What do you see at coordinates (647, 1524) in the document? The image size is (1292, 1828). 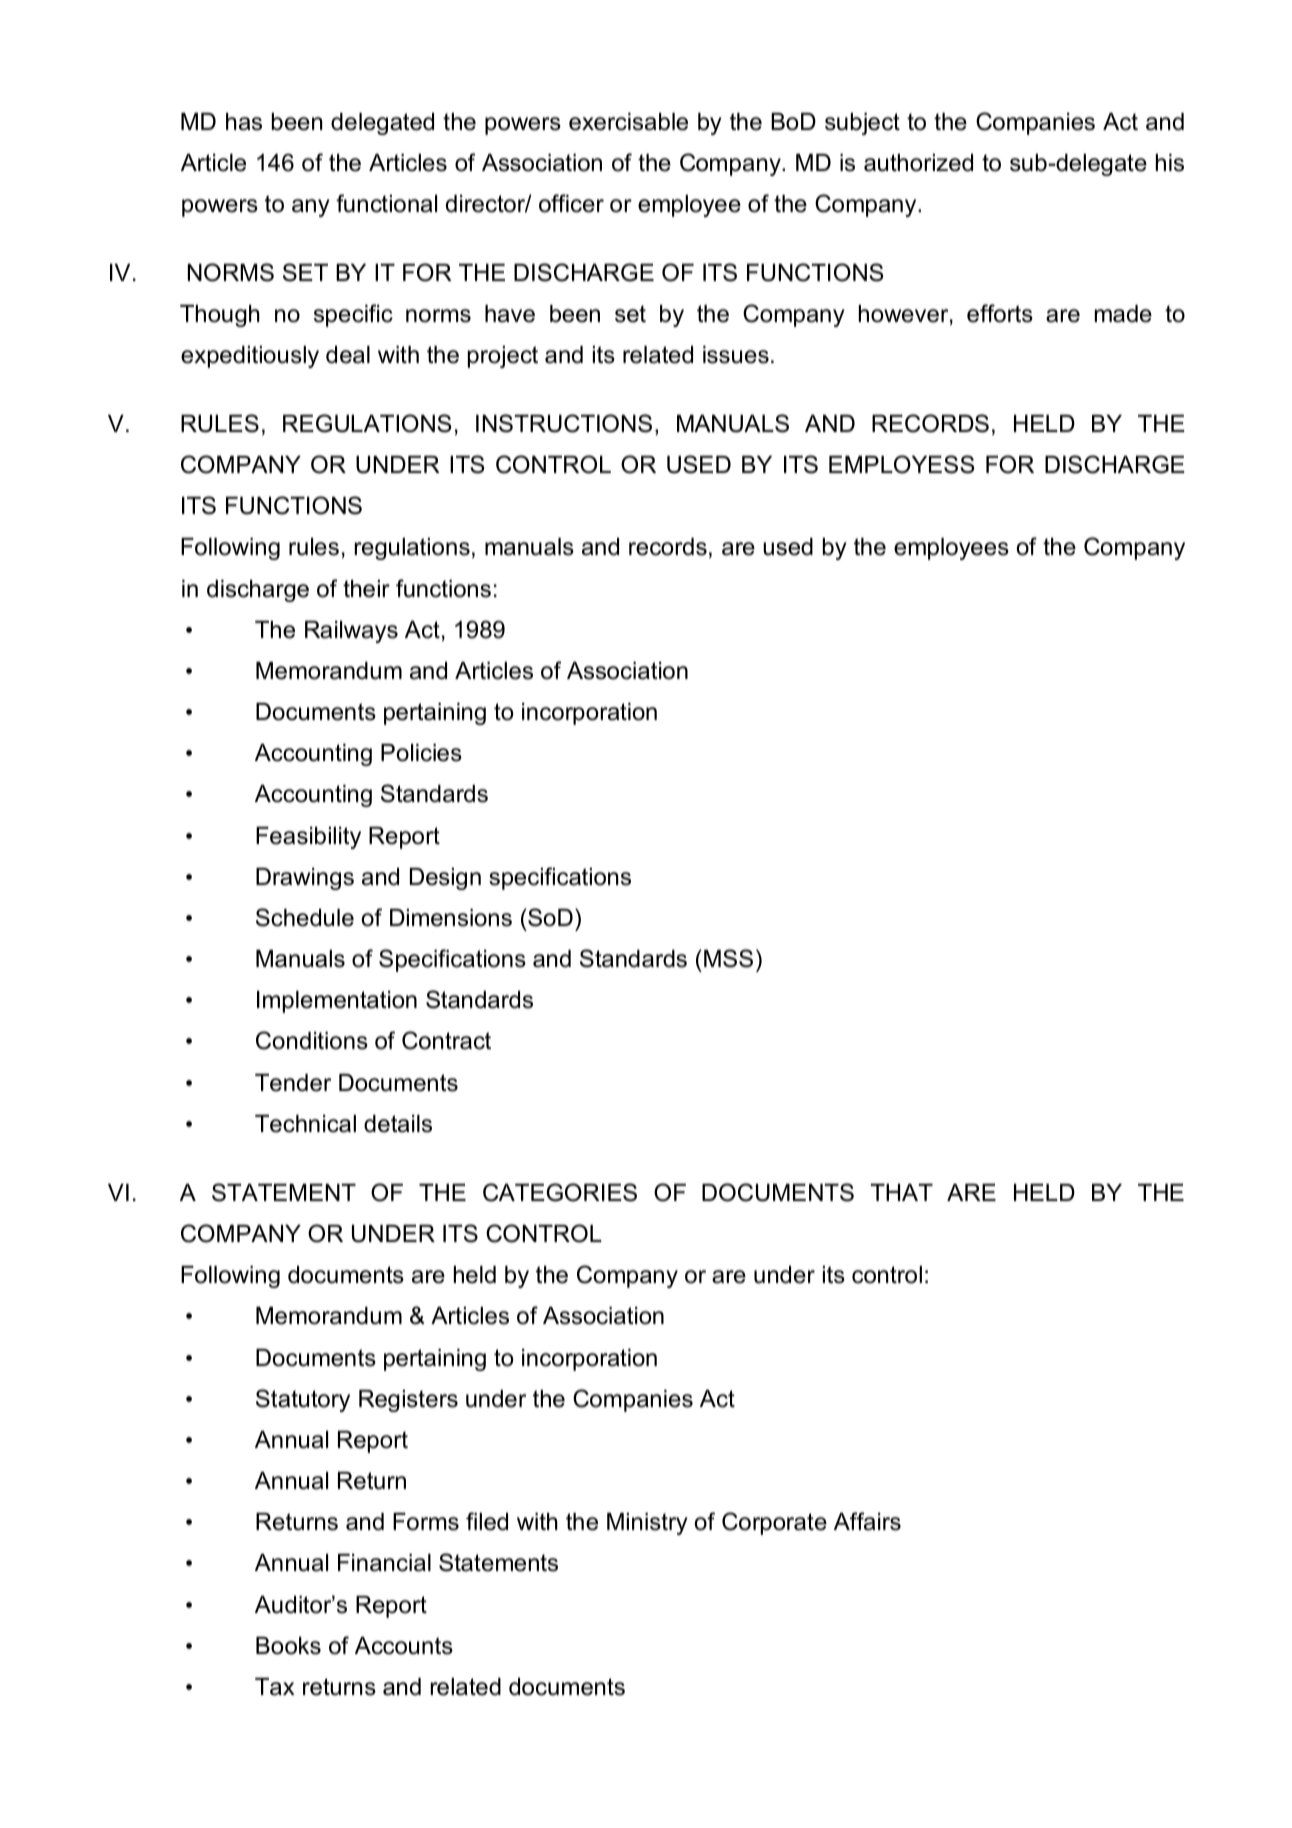 I see `Ministry` at bounding box center [647, 1524].
